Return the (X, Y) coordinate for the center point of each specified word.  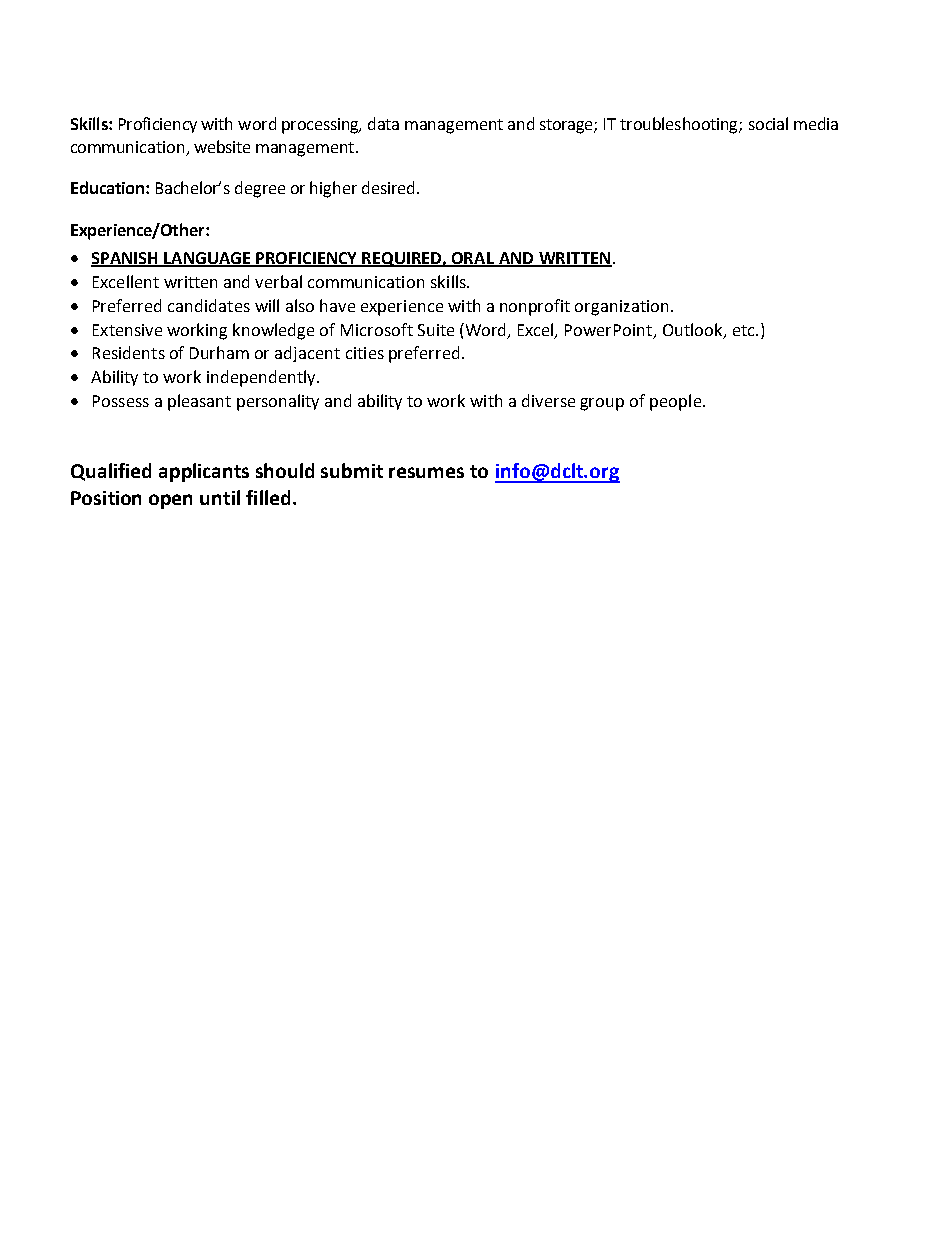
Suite (436, 330)
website (222, 146)
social (768, 123)
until (220, 497)
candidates (209, 305)
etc (745, 330)
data (383, 123)
